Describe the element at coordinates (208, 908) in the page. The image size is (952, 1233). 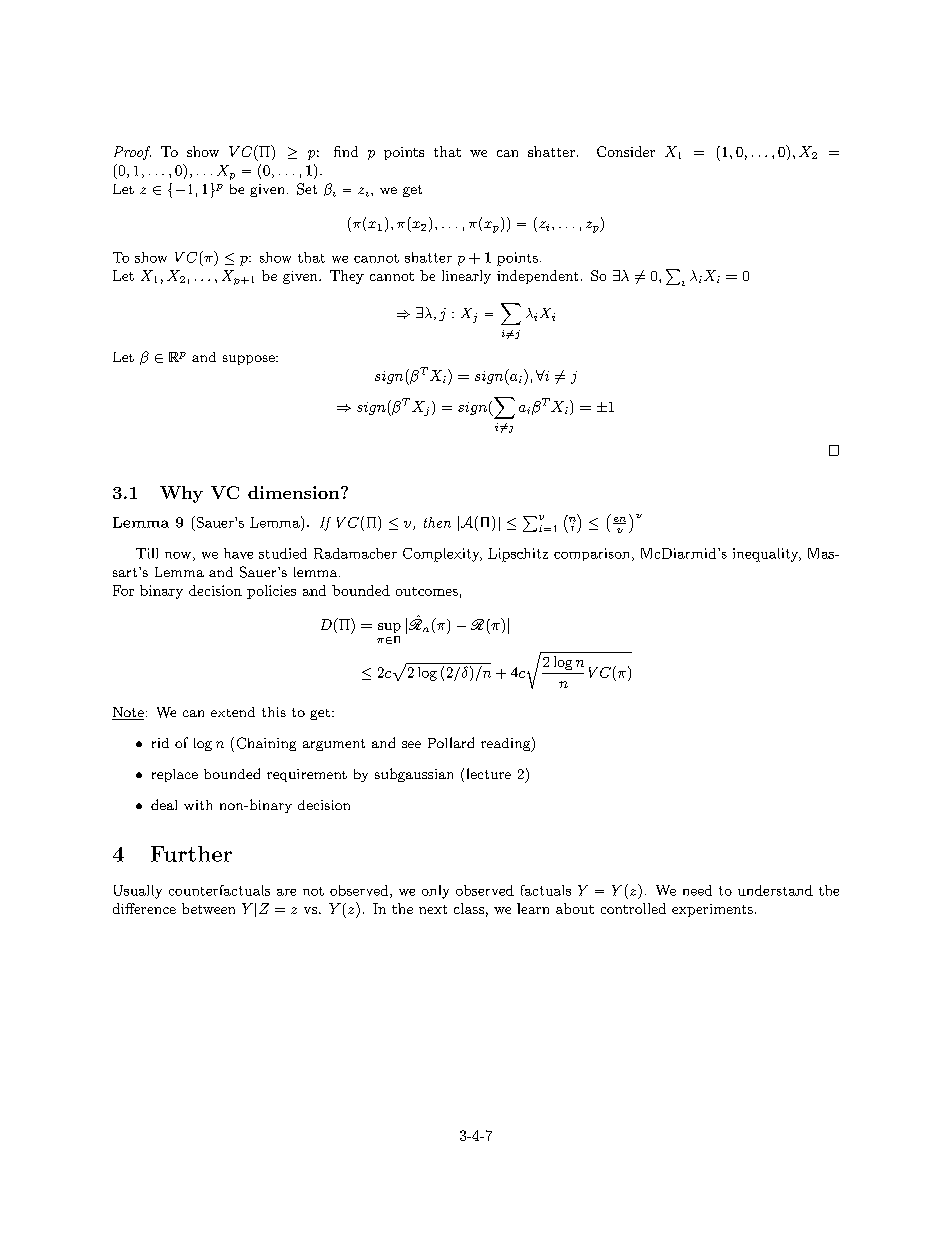
I see `between` at that location.
